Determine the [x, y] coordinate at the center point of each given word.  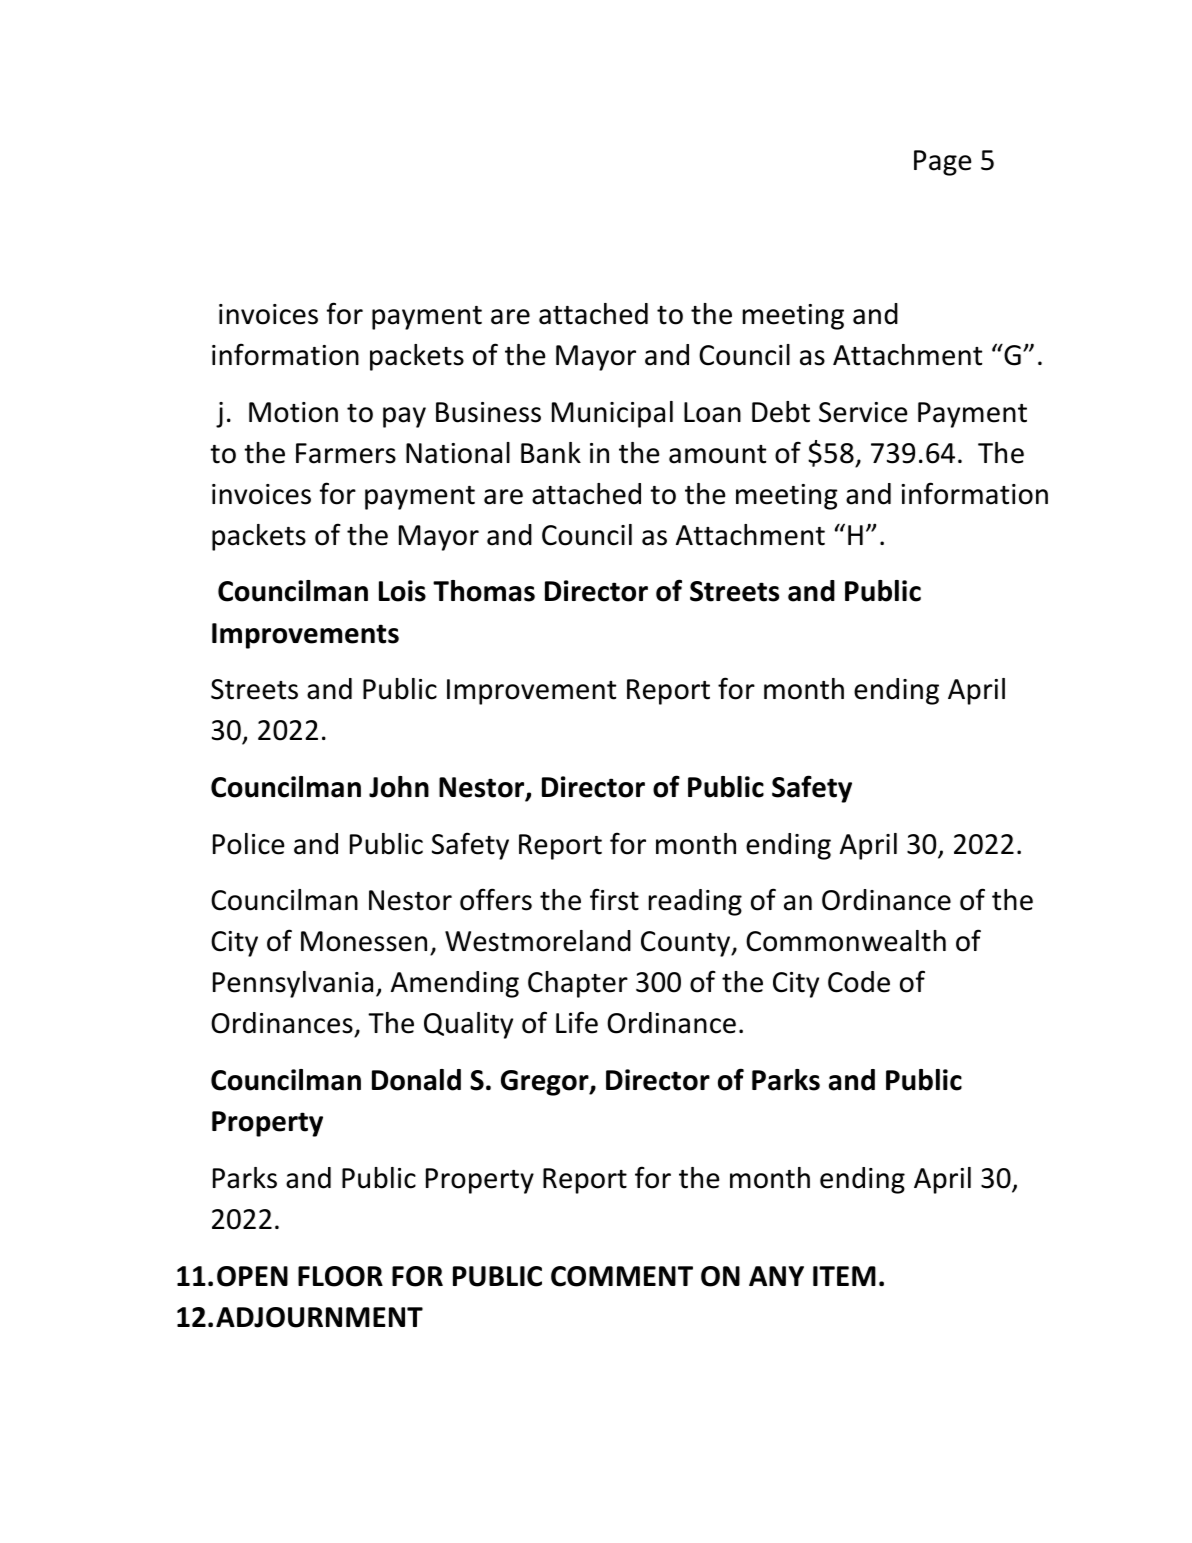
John [399, 787]
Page [943, 163]
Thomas [484, 591]
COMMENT [622, 1276]
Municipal [612, 414]
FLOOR [340, 1276]
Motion [293, 412]
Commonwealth [846, 941]
